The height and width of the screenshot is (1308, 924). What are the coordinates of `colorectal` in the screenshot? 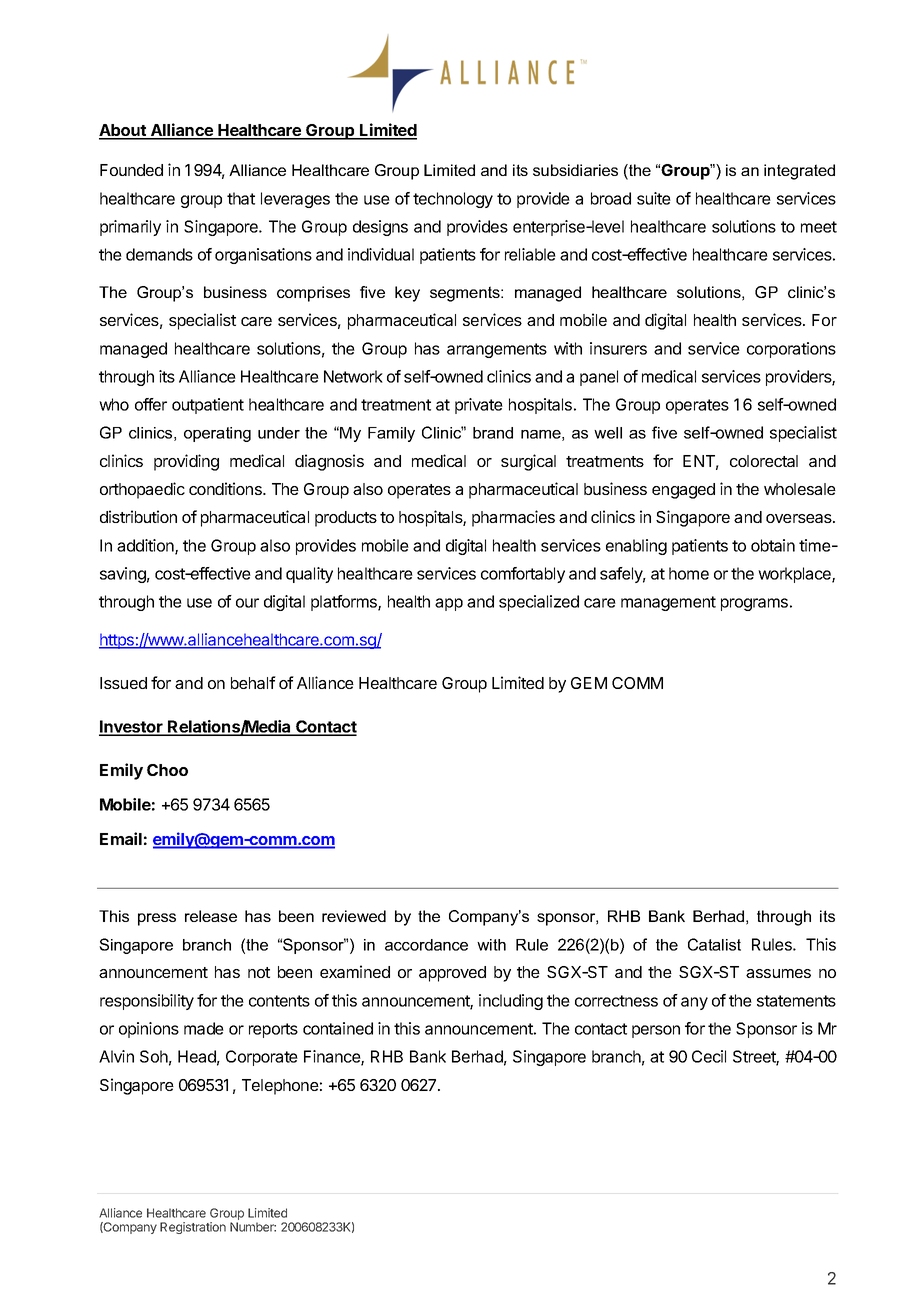 It's located at (764, 461).
